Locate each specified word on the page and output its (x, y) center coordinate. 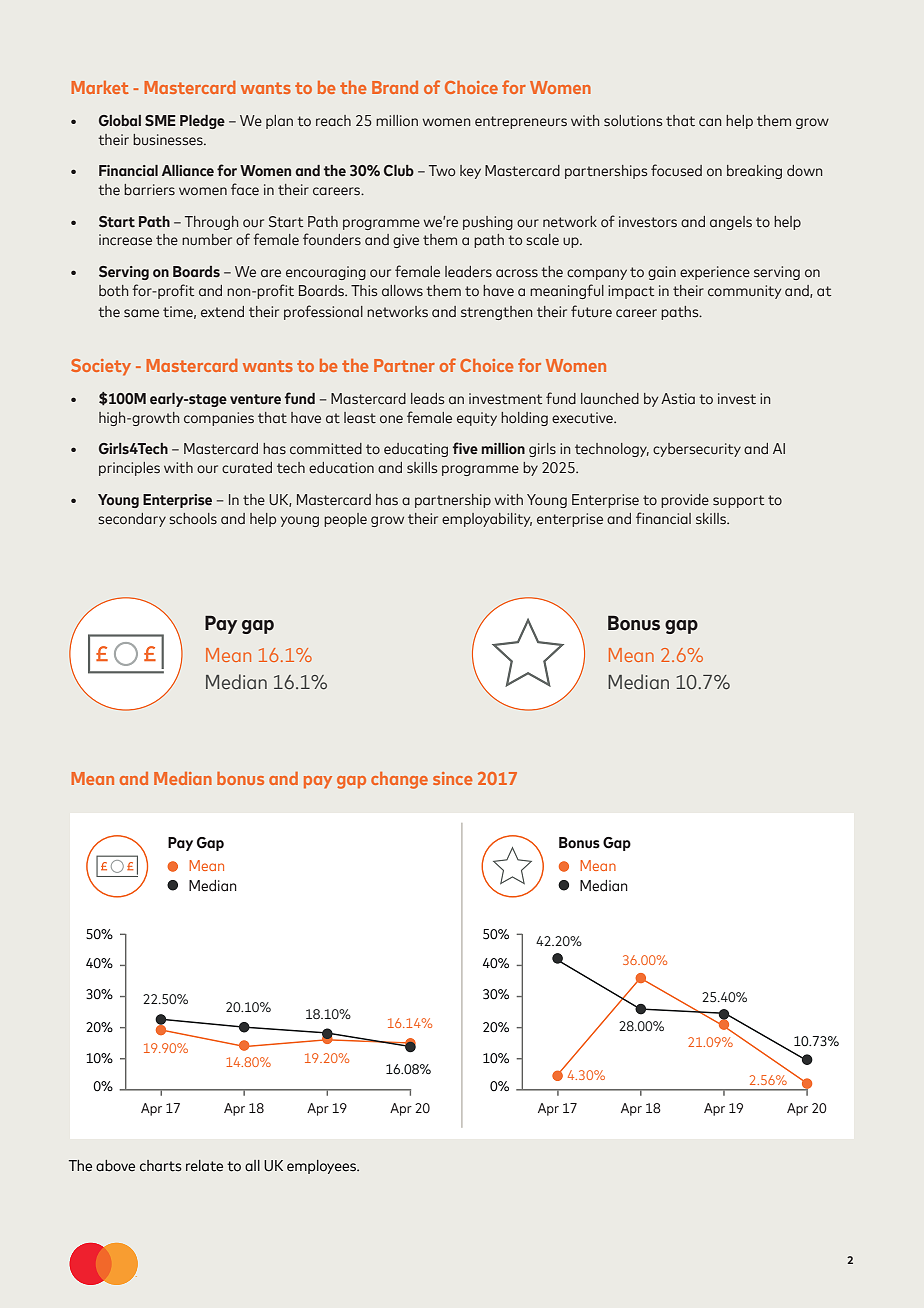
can (710, 122)
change (399, 780)
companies (219, 419)
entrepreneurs (521, 122)
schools (193, 519)
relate (204, 1166)
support (738, 501)
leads (427, 399)
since (452, 778)
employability (487, 520)
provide (685, 501)
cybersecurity (697, 450)
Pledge (202, 122)
